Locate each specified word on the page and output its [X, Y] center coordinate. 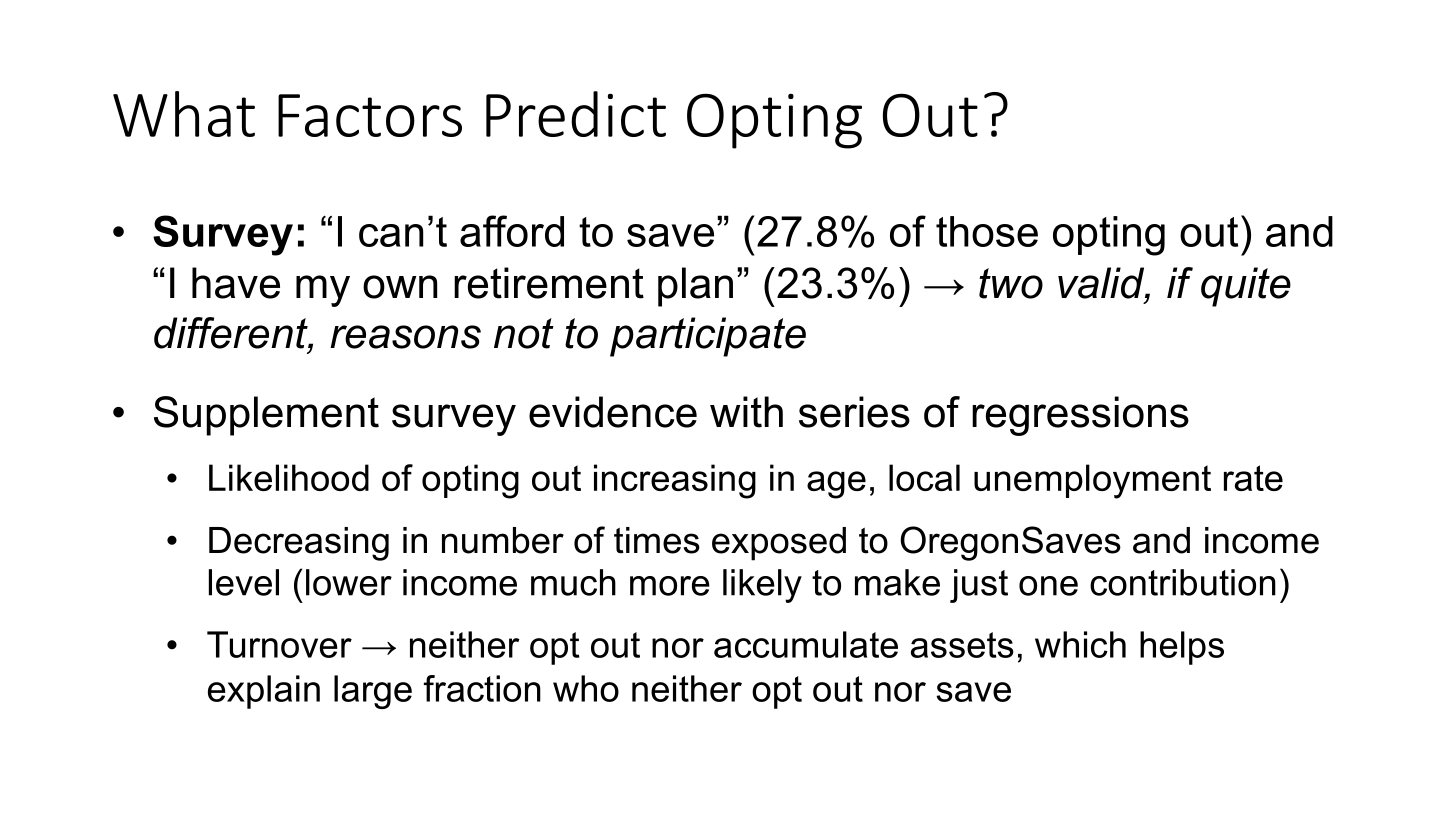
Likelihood [289, 477]
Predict [576, 114]
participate [708, 337]
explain [264, 692]
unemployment [1092, 481]
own [400, 287]
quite [1246, 287]
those [987, 231]
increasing [675, 481]
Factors [370, 115]
